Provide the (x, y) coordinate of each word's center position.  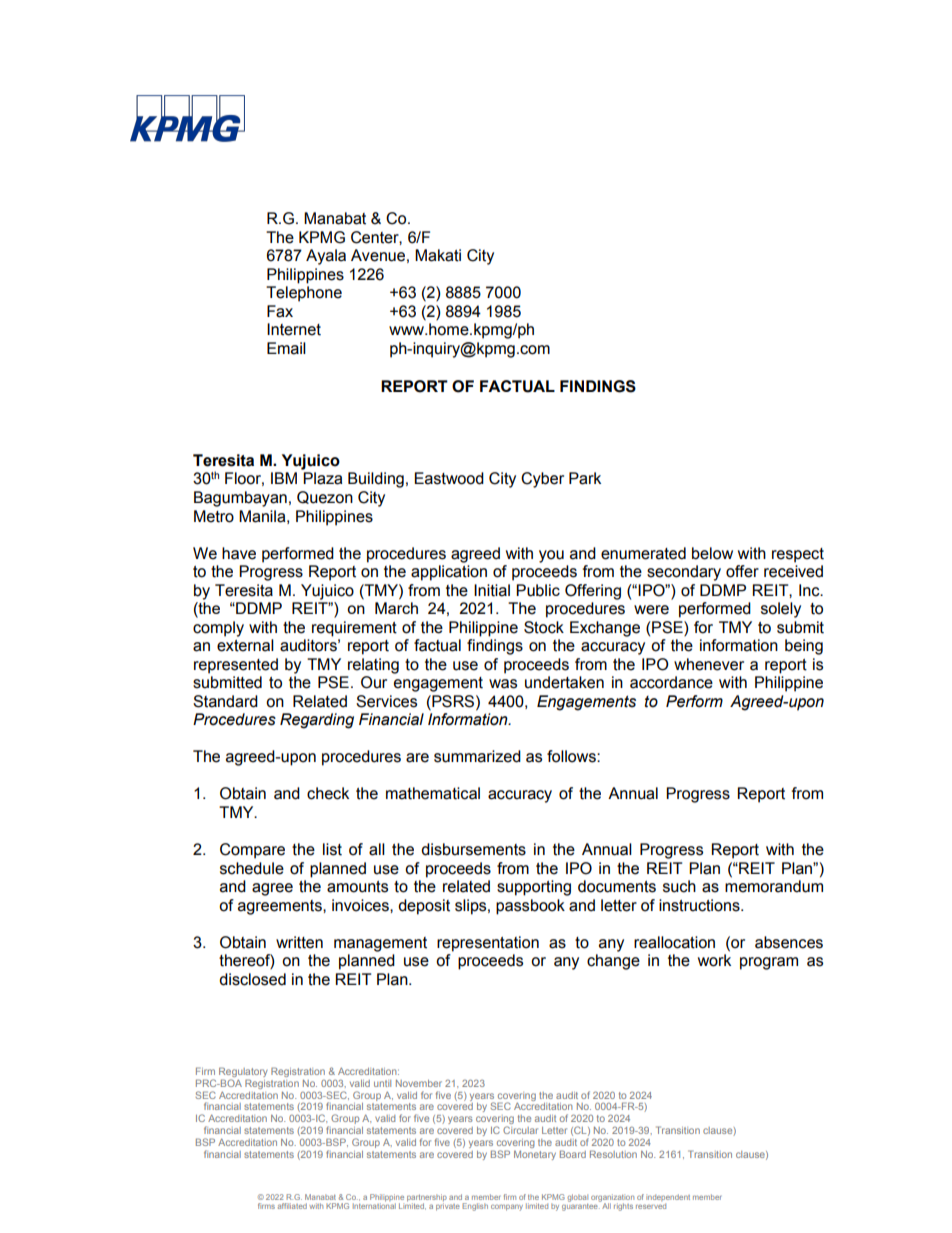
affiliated (292, 1206)
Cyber (542, 480)
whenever (709, 664)
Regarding (317, 721)
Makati (438, 255)
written (299, 942)
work (714, 960)
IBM (284, 478)
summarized (477, 756)
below (712, 553)
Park (585, 478)
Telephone (304, 294)
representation (488, 944)
